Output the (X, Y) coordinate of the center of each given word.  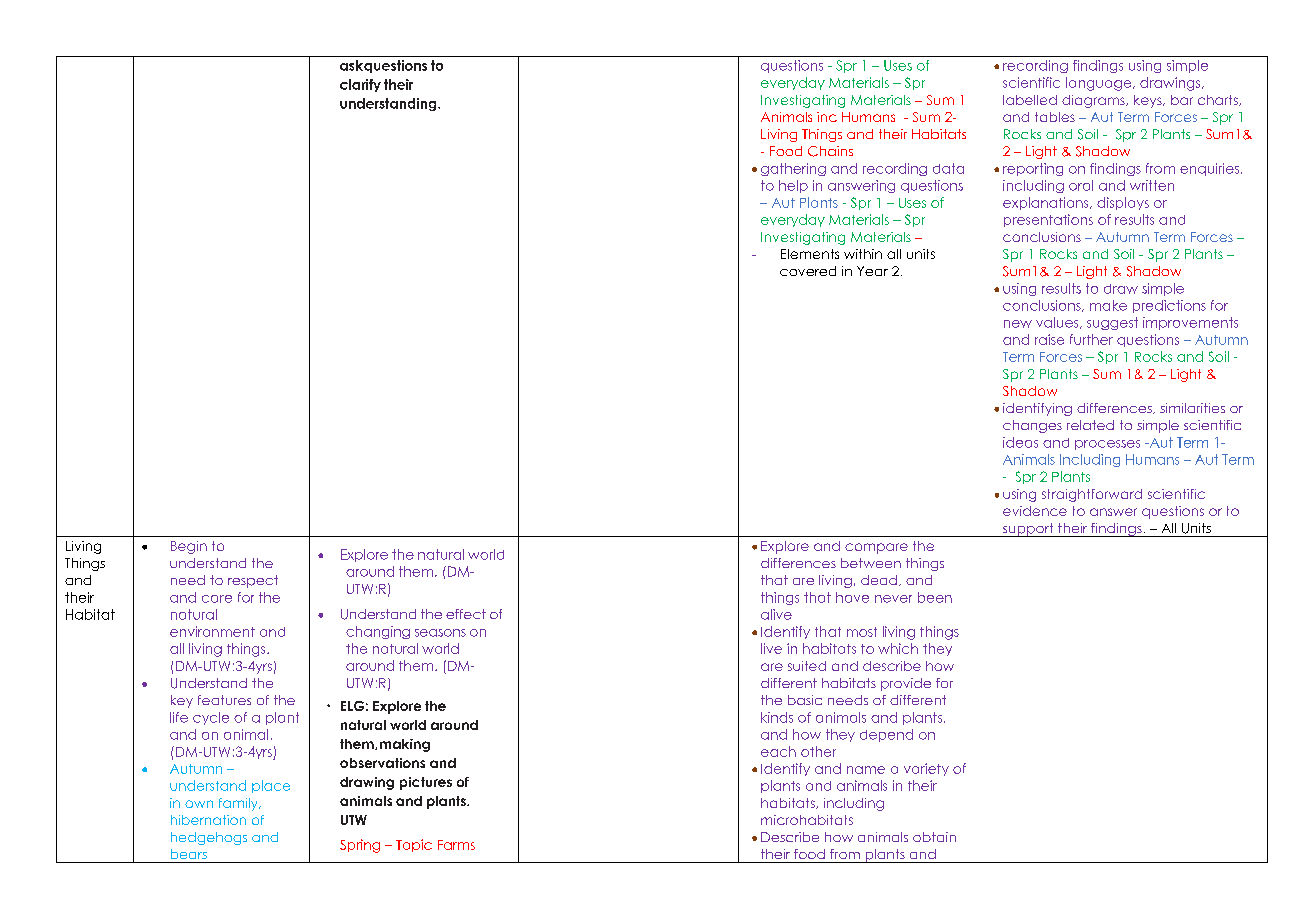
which (898, 648)
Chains (830, 151)
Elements (810, 254)
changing (378, 632)
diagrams (1094, 101)
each (778, 751)
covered (808, 271)
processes (1107, 445)
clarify (360, 85)
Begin (189, 547)
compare (876, 548)
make (1108, 305)
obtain (934, 837)
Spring (360, 846)
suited (807, 666)
